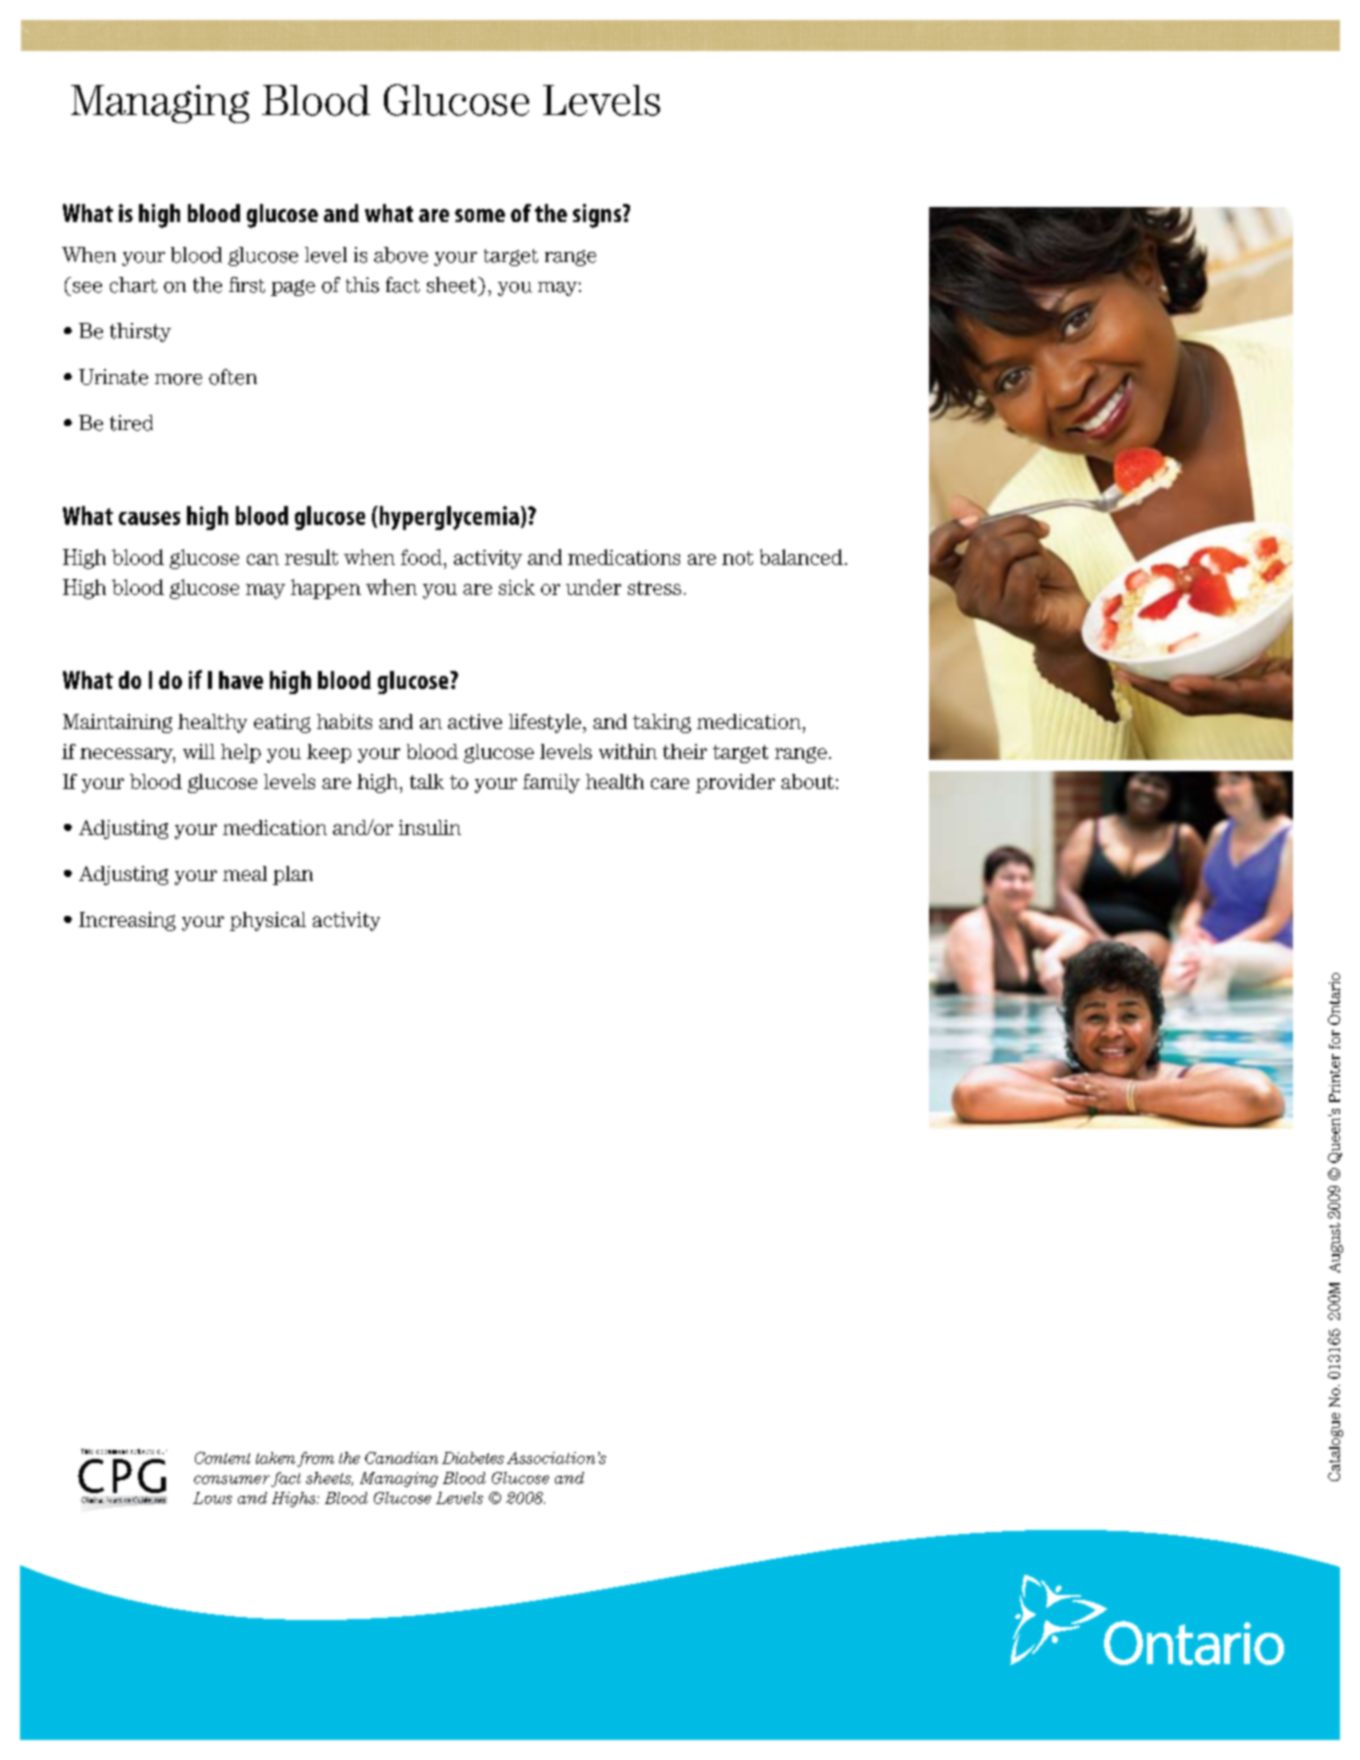 The image size is (1360, 1760). Describe the element at coordinates (245, 873) in the screenshot. I see `meal` at that location.
